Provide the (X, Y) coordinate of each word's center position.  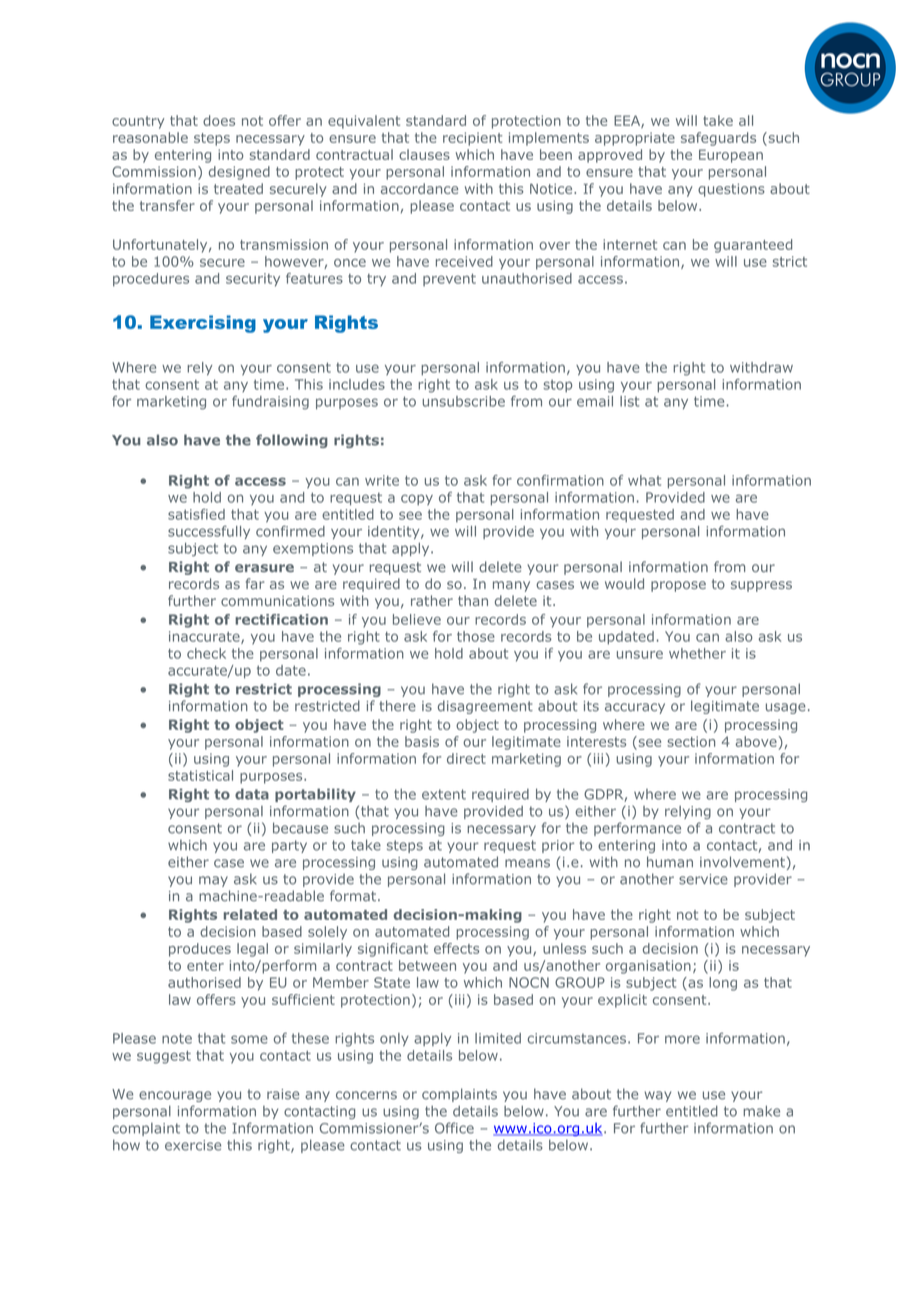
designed (239, 173)
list (629, 401)
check (206, 653)
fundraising (270, 403)
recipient (472, 139)
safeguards (718, 139)
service (703, 879)
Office (454, 1128)
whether (697, 653)
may (213, 881)
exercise (193, 1145)
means (527, 863)
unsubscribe (464, 401)
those (476, 636)
